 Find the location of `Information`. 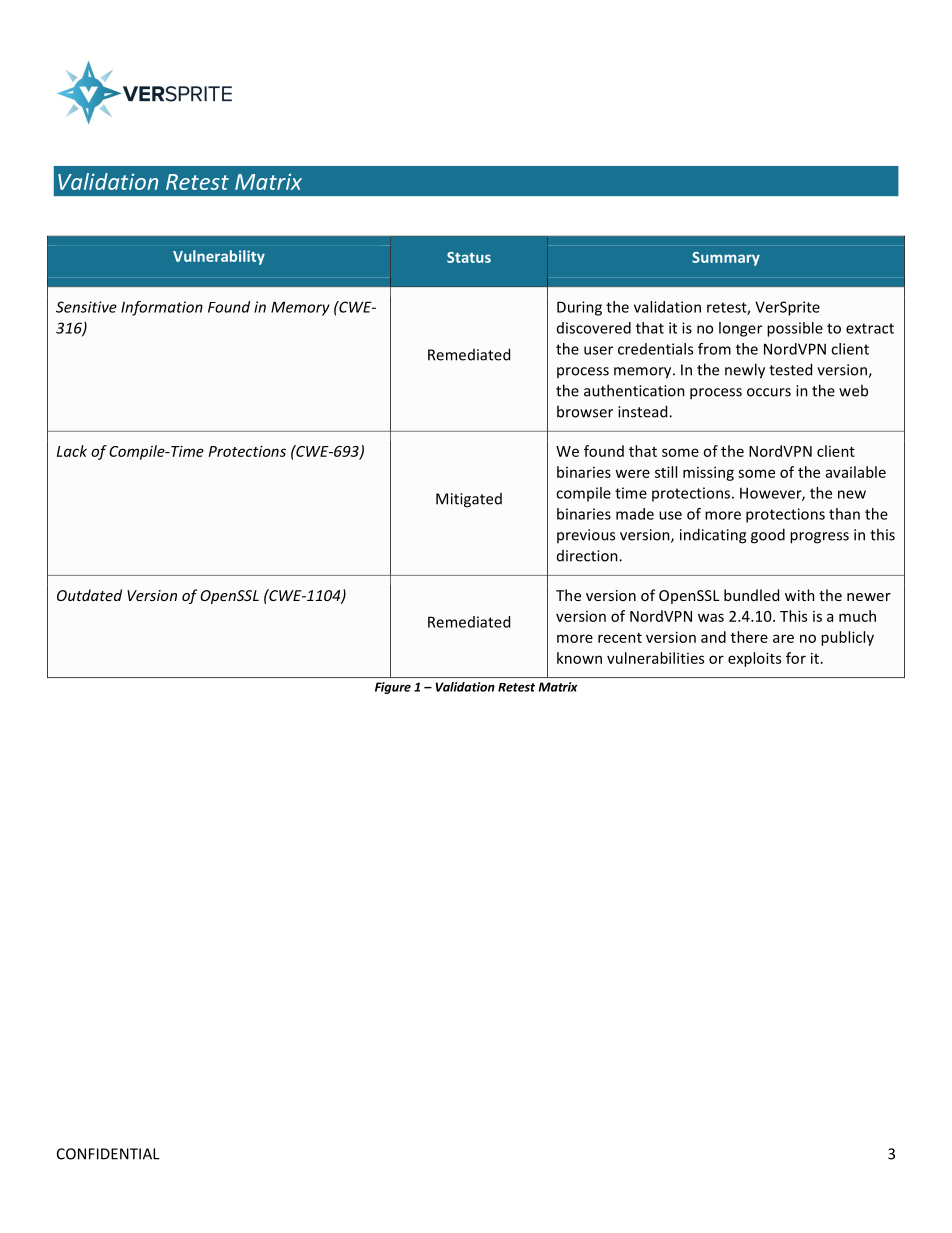

Information is located at coordinates (162, 308).
